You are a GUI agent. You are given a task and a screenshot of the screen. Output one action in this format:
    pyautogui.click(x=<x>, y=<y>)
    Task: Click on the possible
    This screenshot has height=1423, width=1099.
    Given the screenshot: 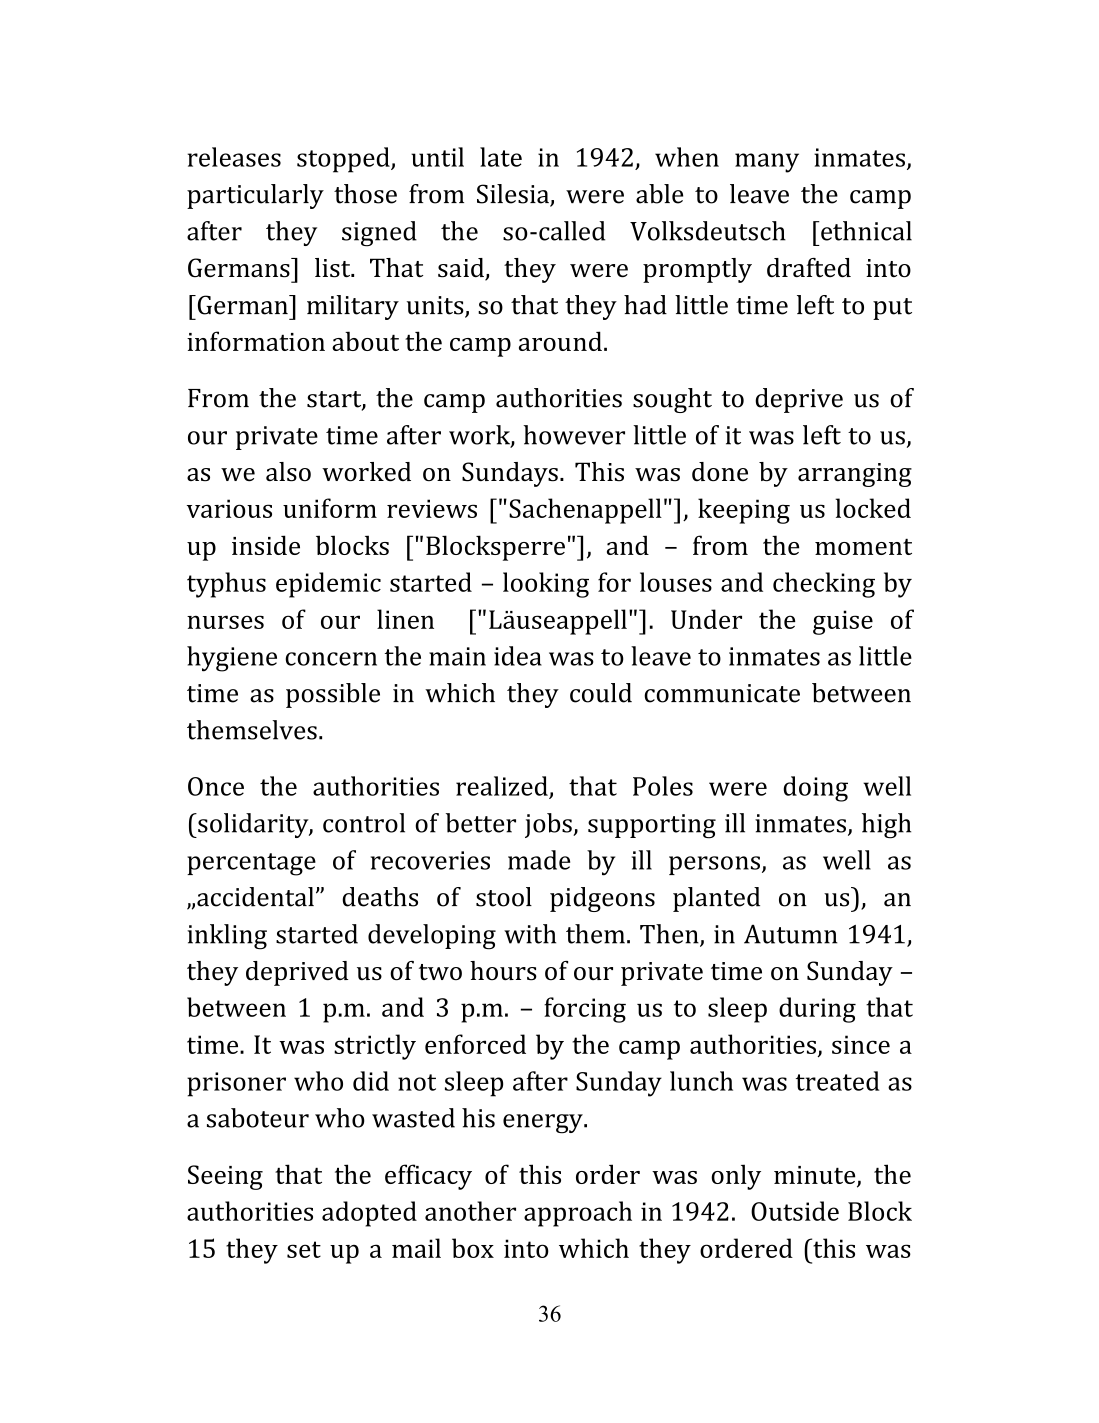 What is the action you would take?
    pyautogui.click(x=333, y=695)
